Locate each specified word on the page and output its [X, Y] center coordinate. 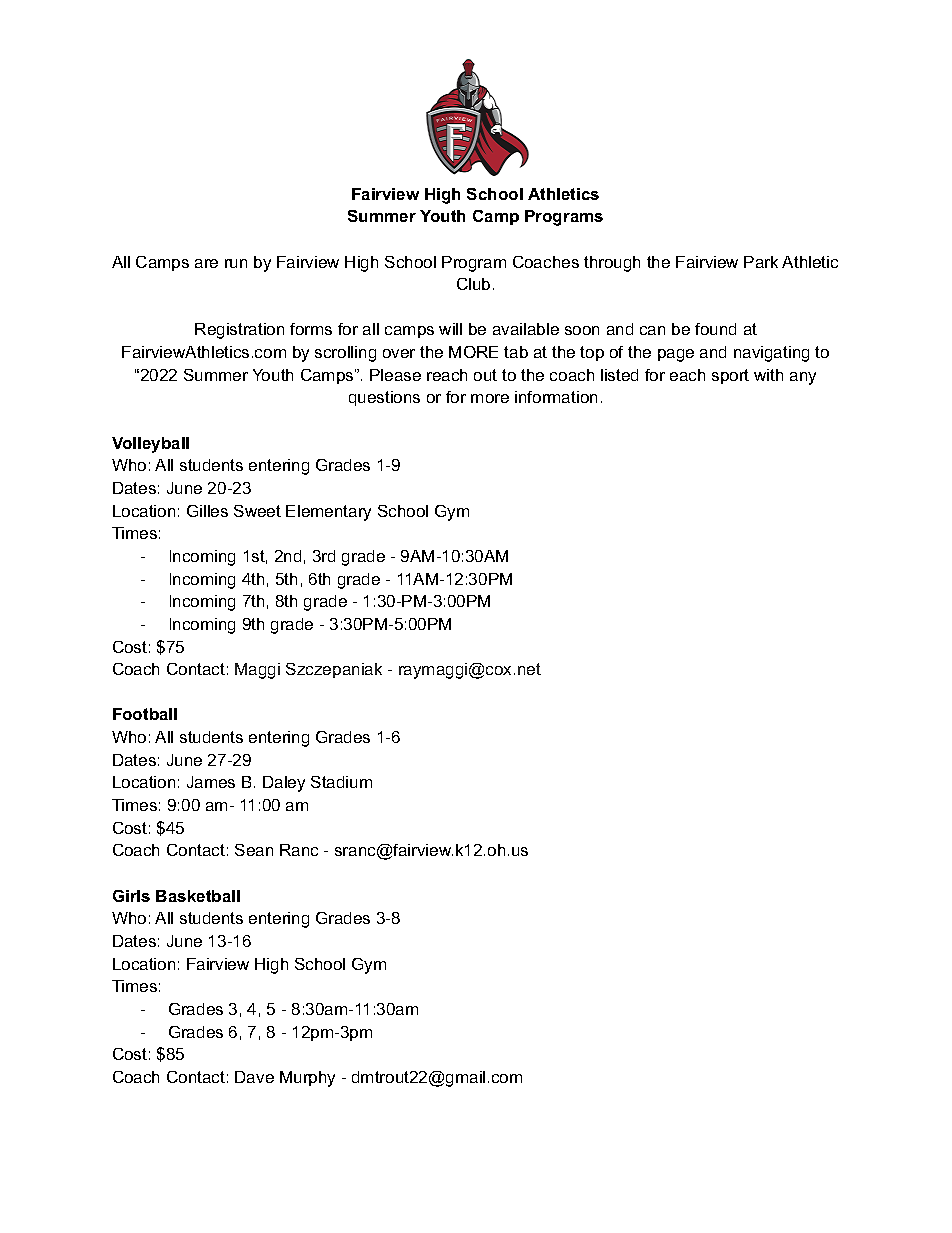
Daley [284, 784]
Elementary [328, 513]
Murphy [307, 1079]
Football [145, 714]
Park [761, 262]
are [206, 263]
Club [473, 284]
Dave [254, 1077]
